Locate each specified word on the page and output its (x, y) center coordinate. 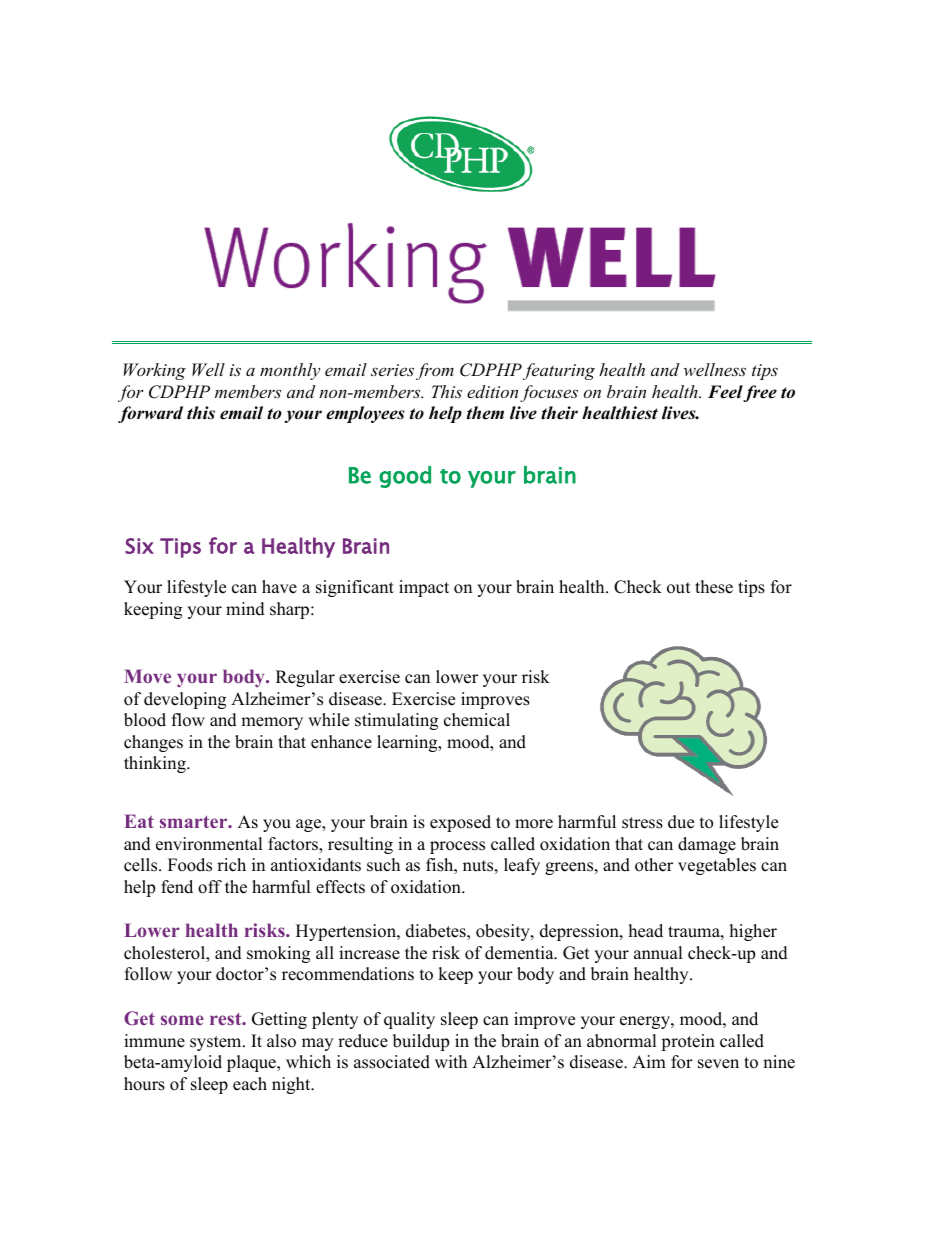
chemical (477, 720)
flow (188, 720)
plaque (252, 1063)
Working (155, 371)
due (681, 822)
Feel (726, 393)
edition (492, 391)
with (451, 1061)
